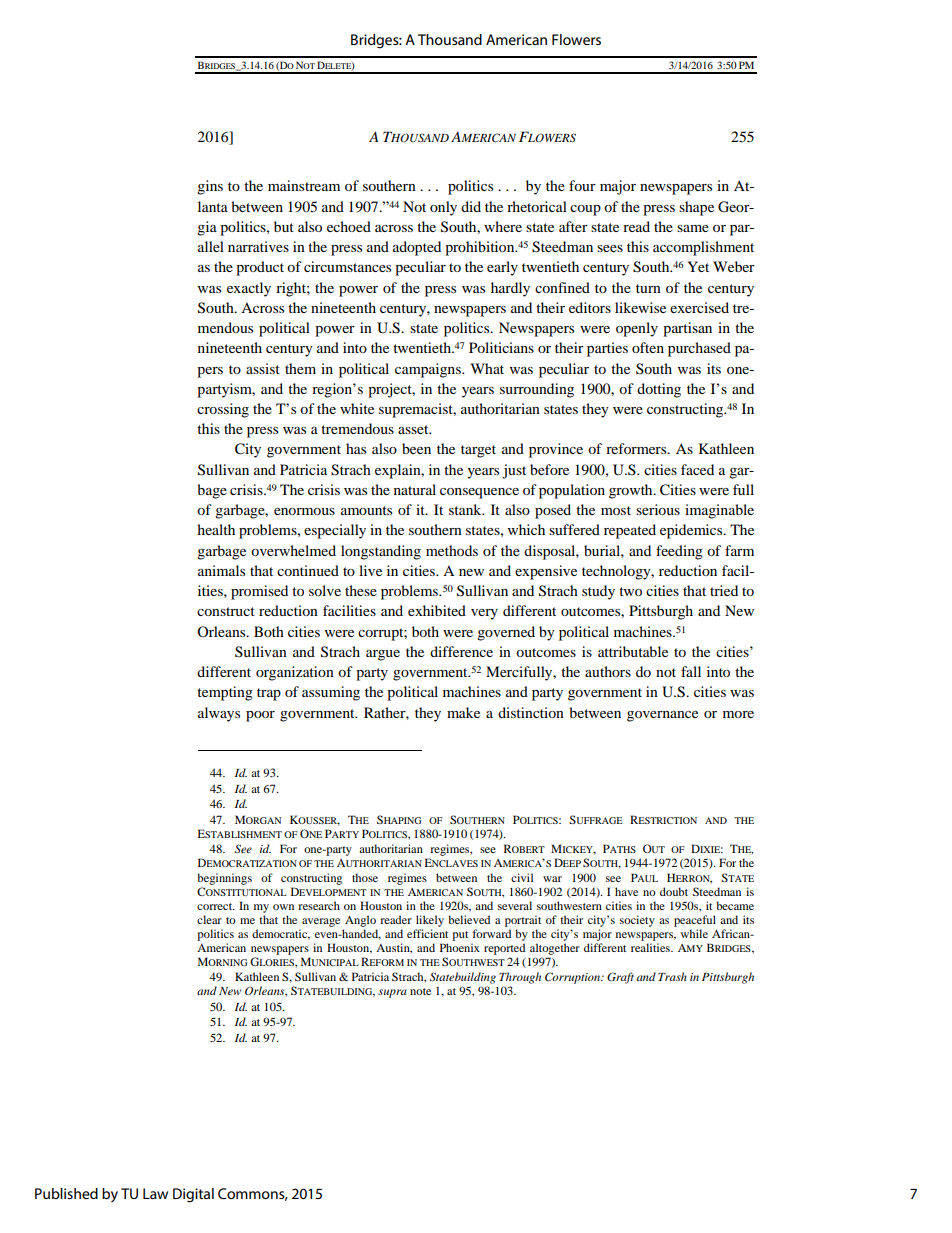 The height and width of the document is (1233, 952). What do you see at coordinates (210, 187) in the document?
I see `gins` at bounding box center [210, 187].
